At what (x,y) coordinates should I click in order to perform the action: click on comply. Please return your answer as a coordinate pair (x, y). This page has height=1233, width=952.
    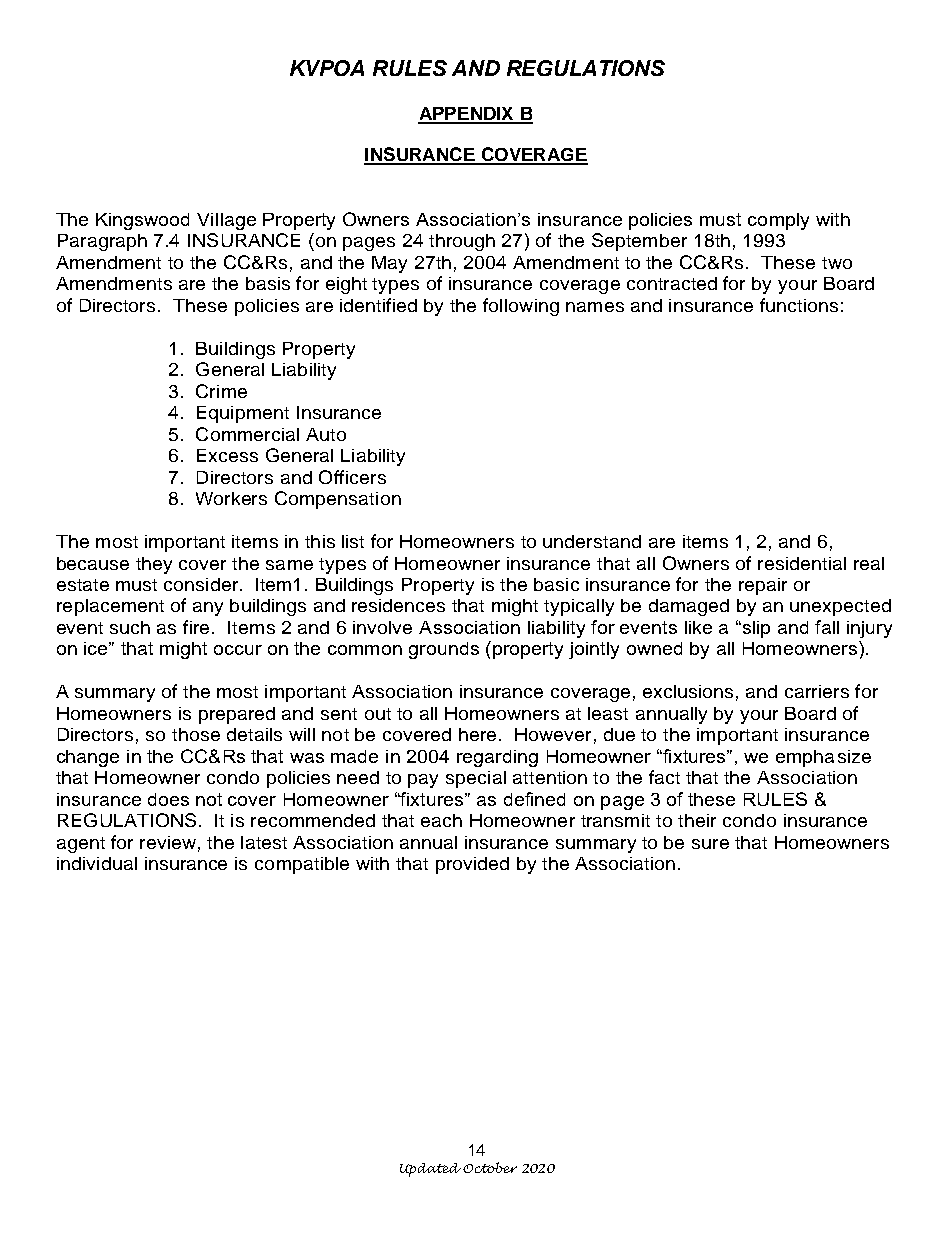
    Looking at the image, I should click on (778, 221).
